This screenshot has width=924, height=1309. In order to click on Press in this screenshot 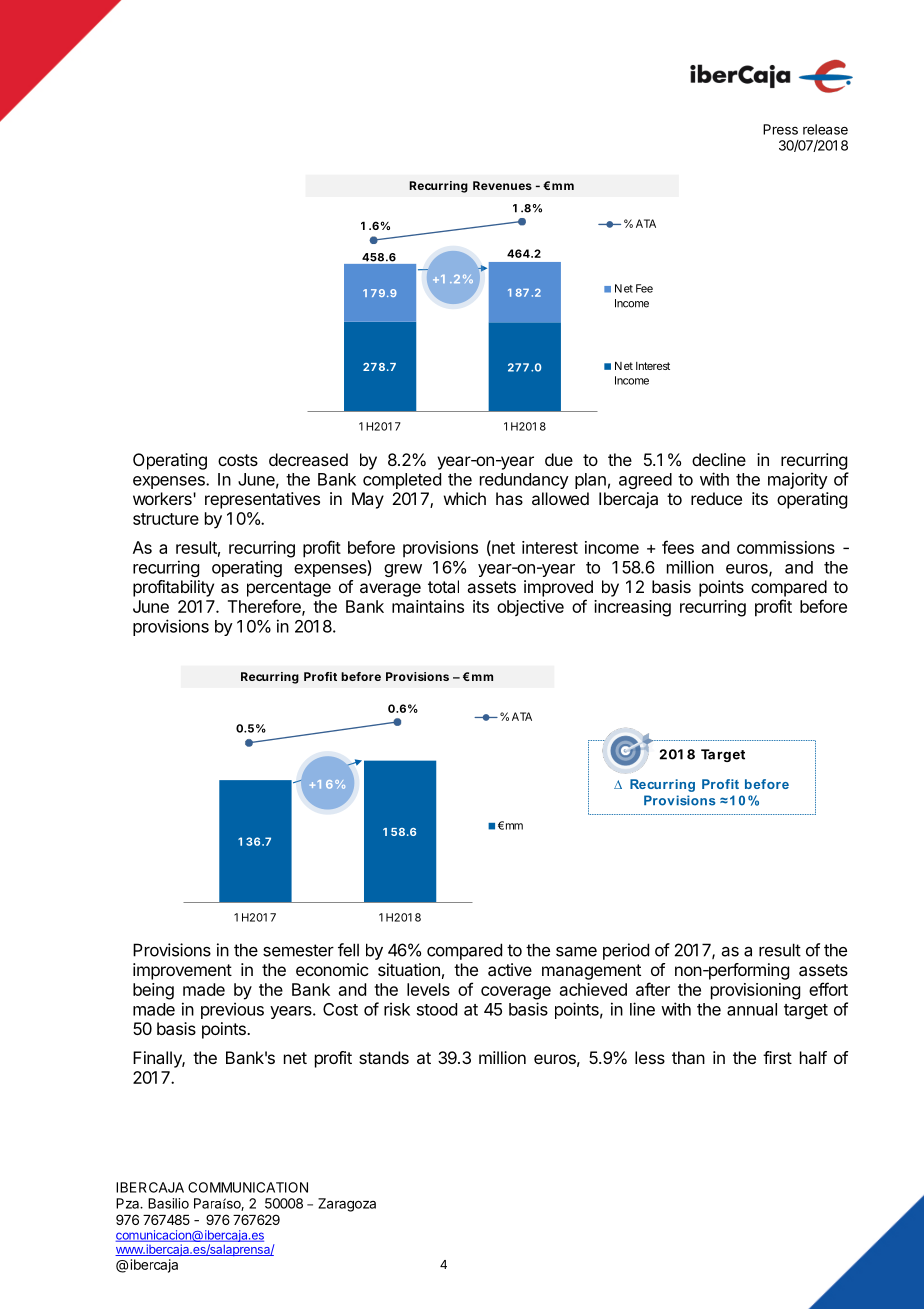, I will do `click(780, 129)`.
